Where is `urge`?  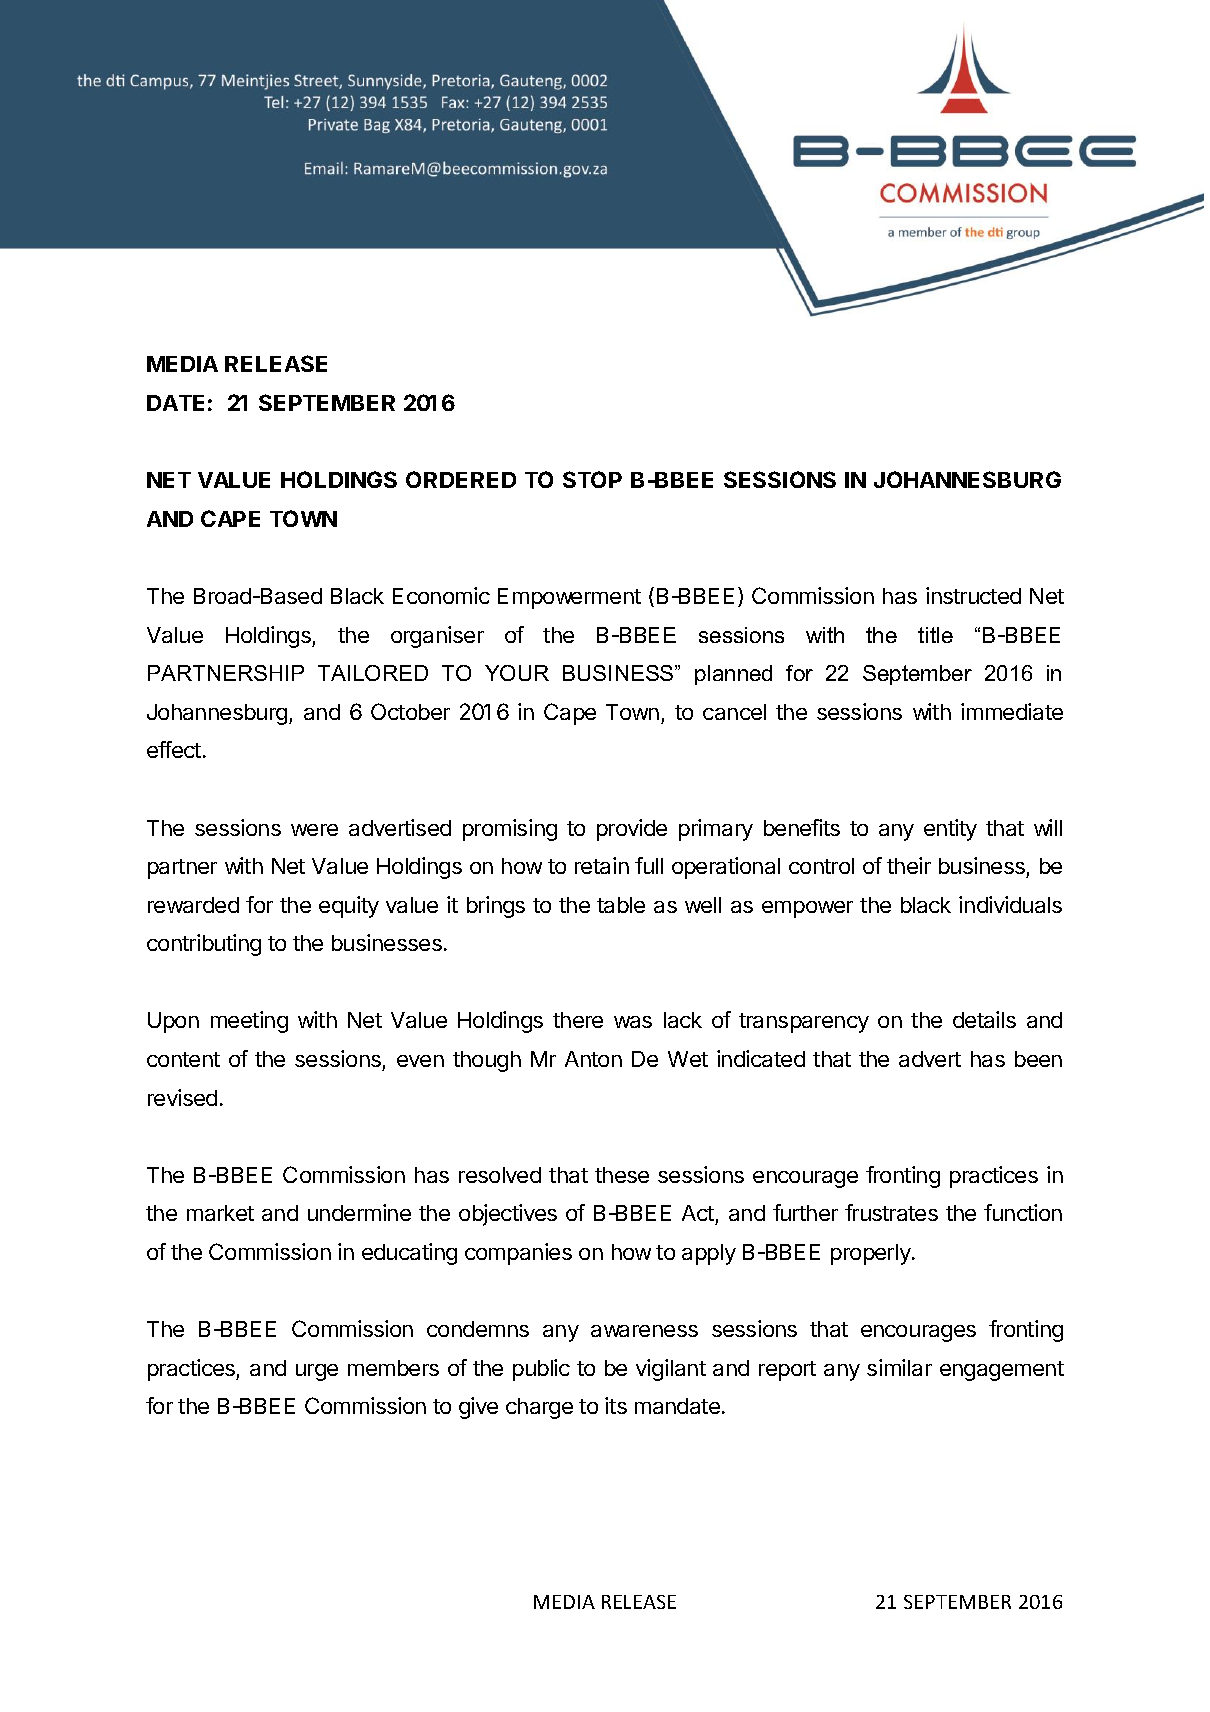 urge is located at coordinates (317, 1372).
